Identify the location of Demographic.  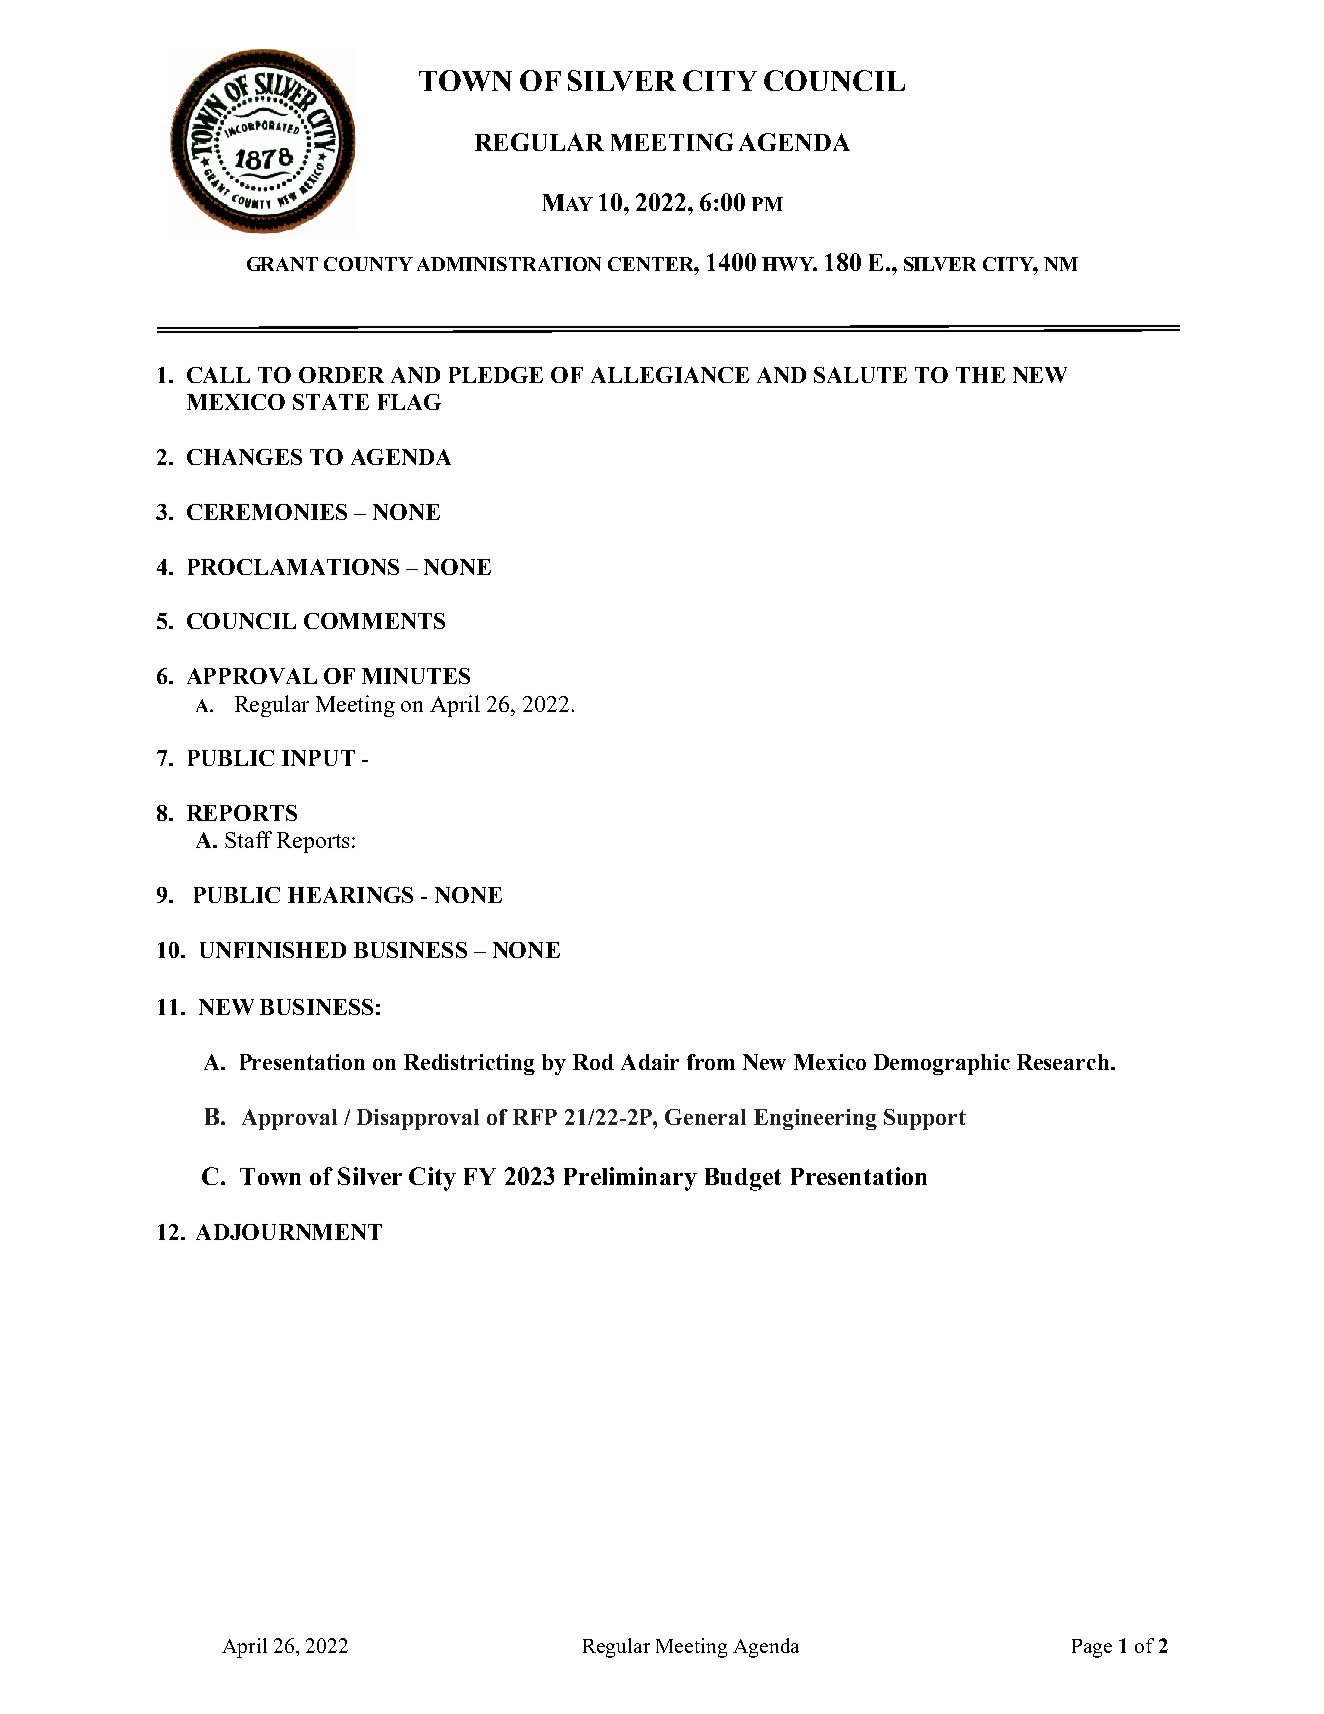
(942, 1064).
